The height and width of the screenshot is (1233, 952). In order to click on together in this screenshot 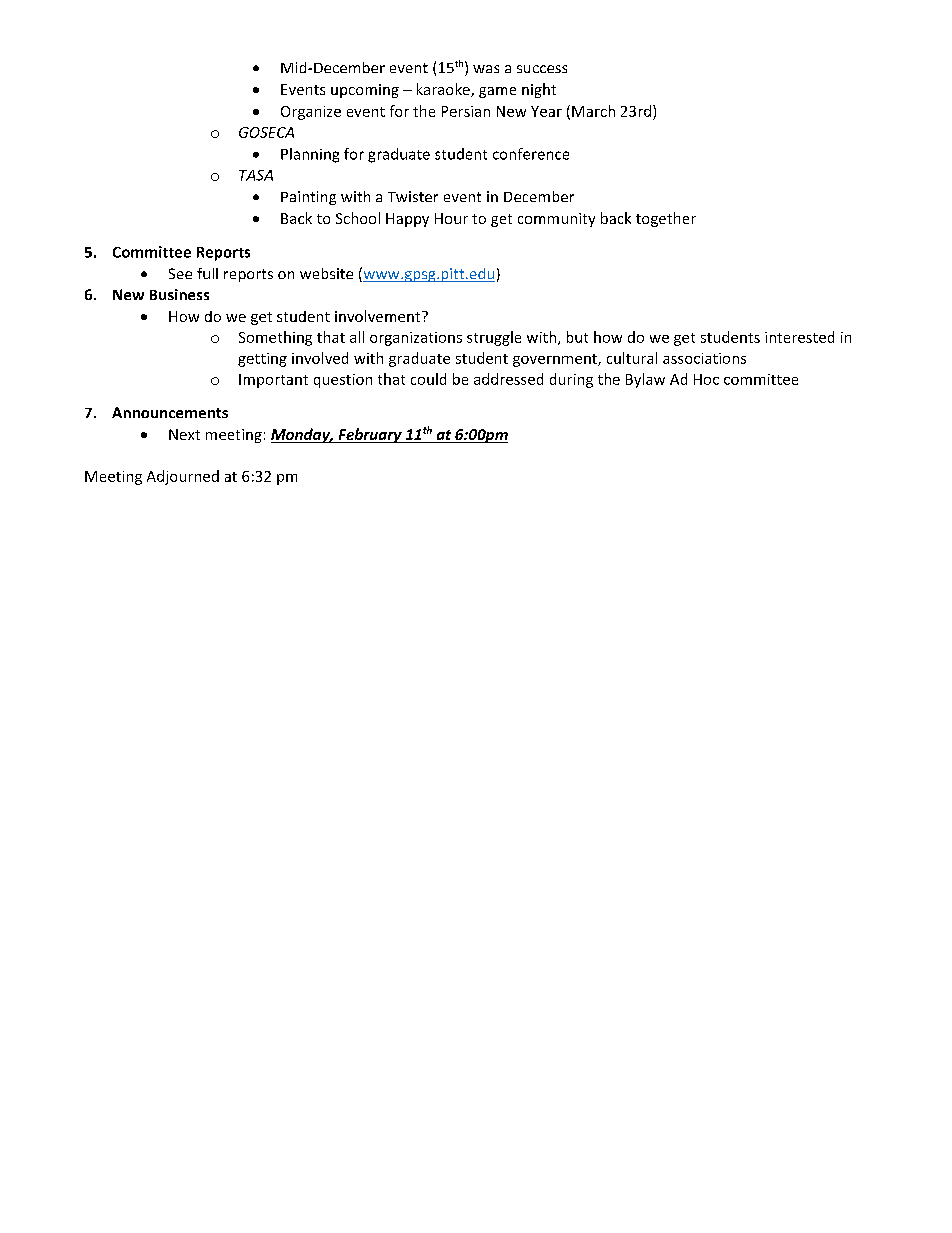, I will do `click(666, 219)`.
